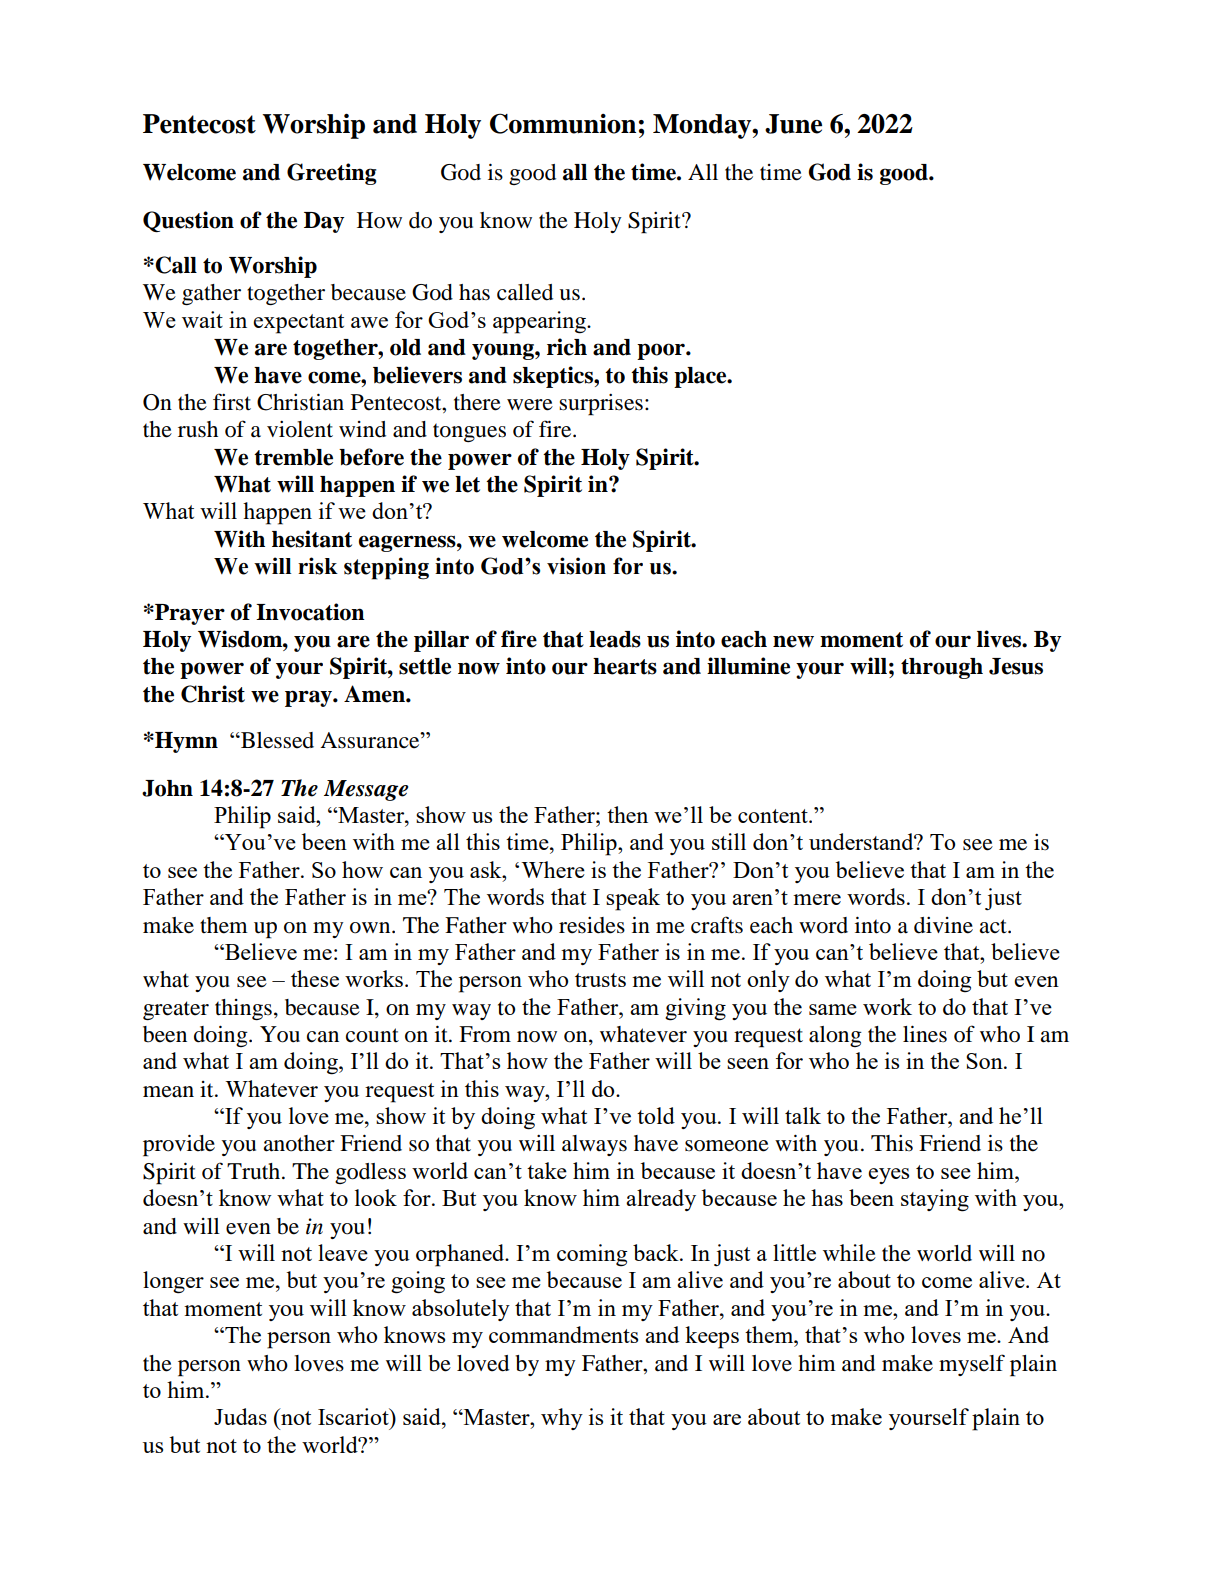 The width and height of the screenshot is (1214, 1571). I want to click on these, so click(315, 978).
